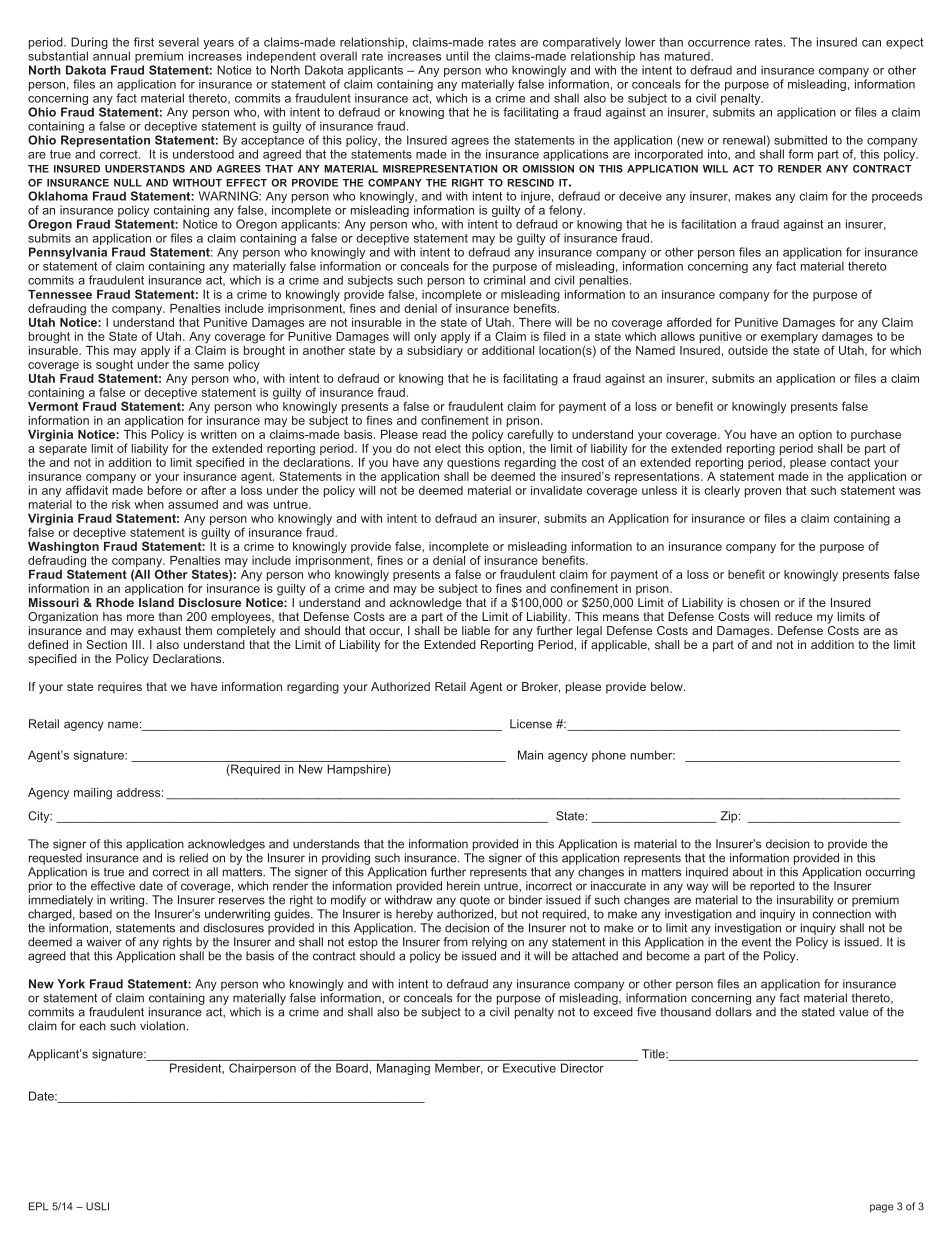 Image resolution: width=952 pixels, height=1233 pixels. I want to click on exemplary, so click(790, 336).
